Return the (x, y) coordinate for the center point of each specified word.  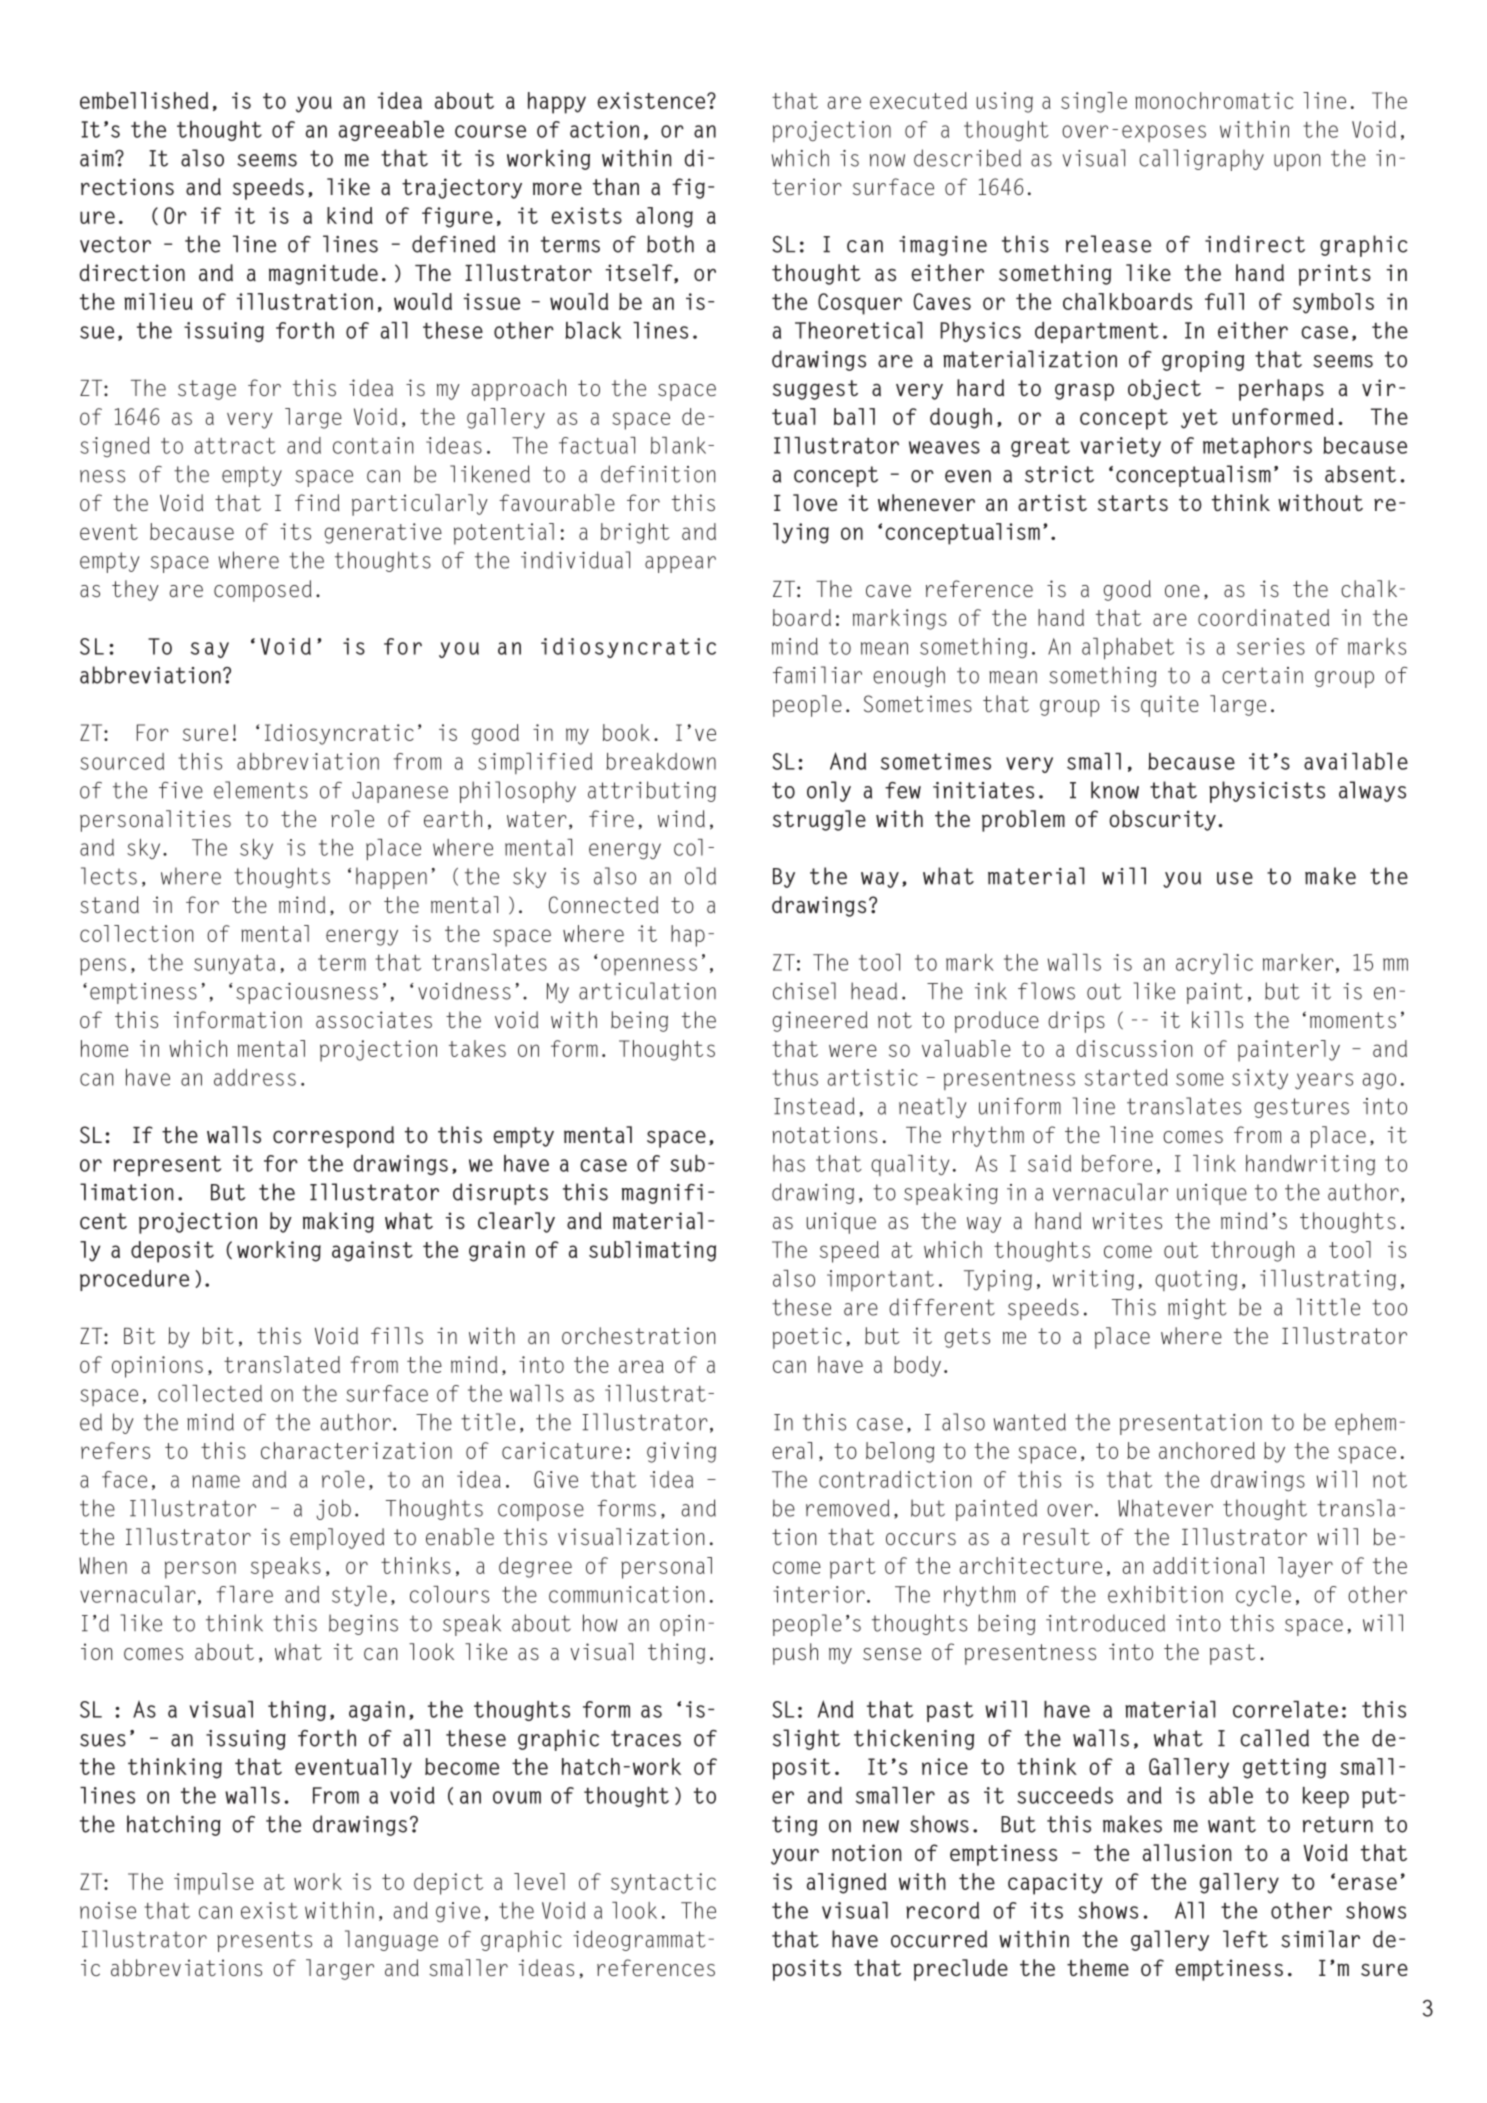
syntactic (663, 1883)
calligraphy (1201, 160)
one (1182, 591)
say (210, 650)
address (255, 1077)
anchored (1207, 1450)
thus (795, 1077)
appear (680, 564)
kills (1217, 1019)
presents (264, 1941)
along (664, 217)
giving (681, 1452)
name (216, 1481)
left (1245, 1939)
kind (350, 215)
